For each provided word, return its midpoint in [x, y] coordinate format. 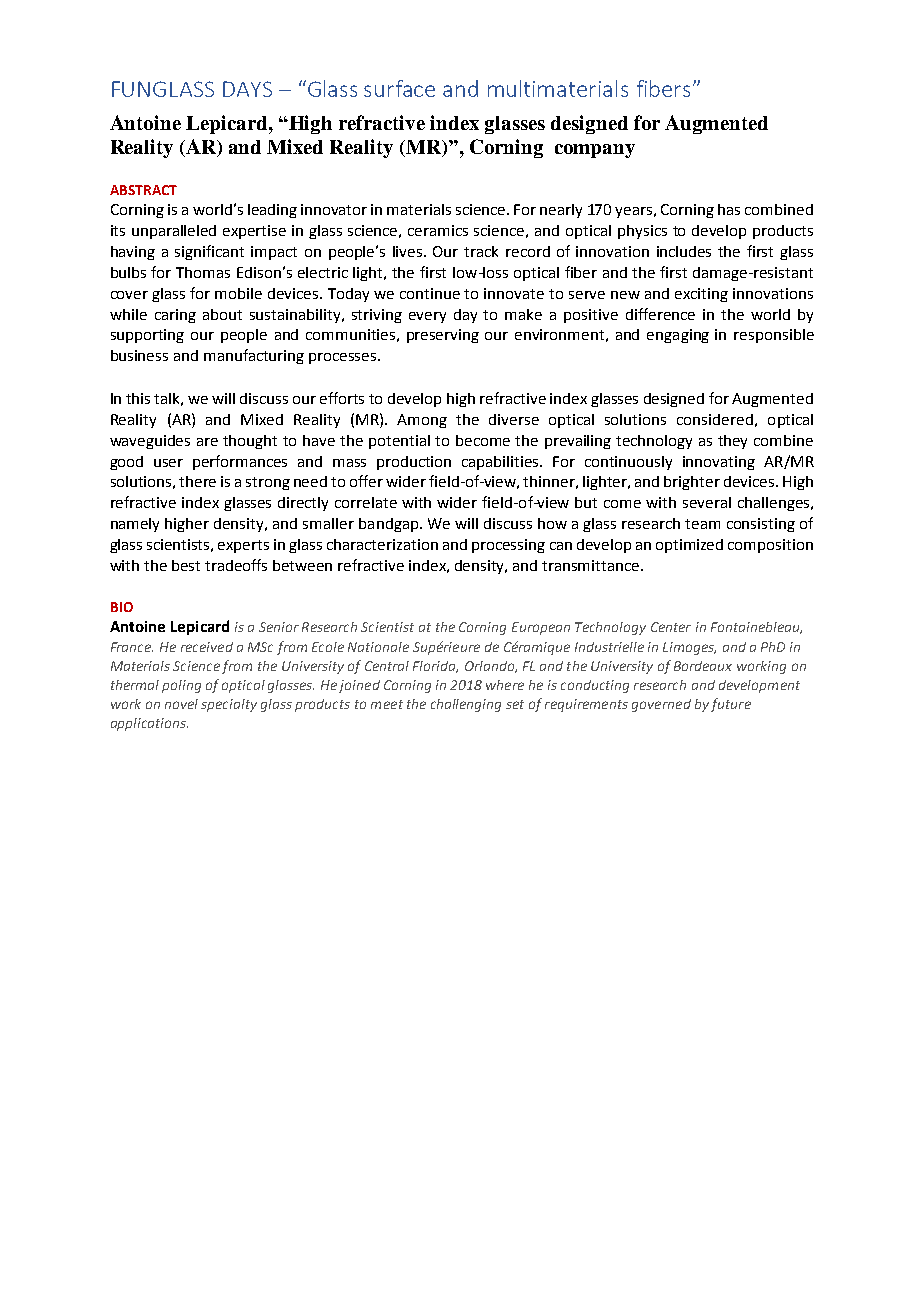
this [138, 398]
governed [661, 705]
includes [684, 251]
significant [209, 252]
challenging [466, 705]
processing [508, 546]
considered [715, 419]
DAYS [247, 89]
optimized [689, 546]
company [595, 151]
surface [399, 88]
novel [181, 704]
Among [422, 421]
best [186, 565]
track [481, 251]
